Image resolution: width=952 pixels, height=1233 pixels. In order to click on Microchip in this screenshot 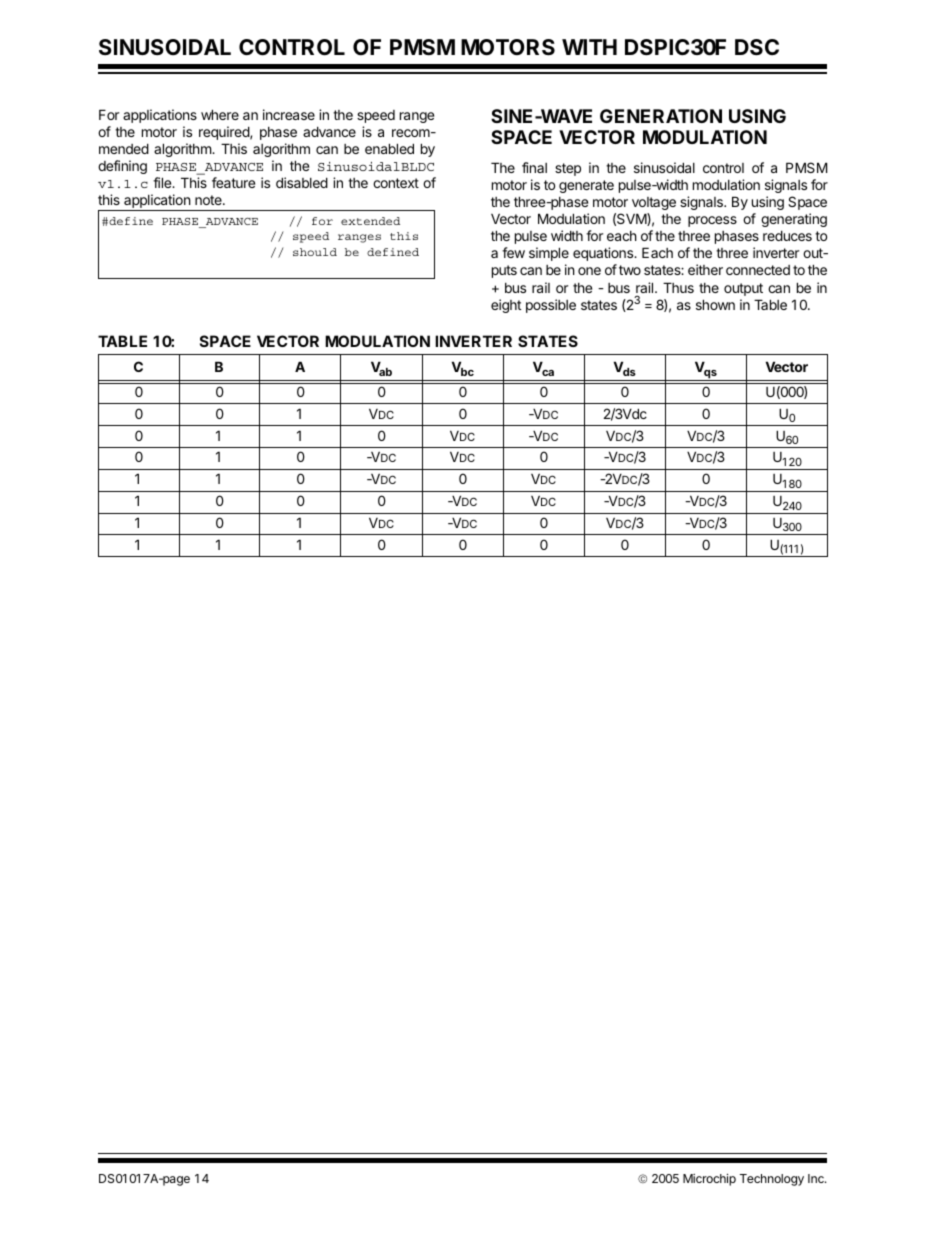, I will do `click(709, 1180)`.
